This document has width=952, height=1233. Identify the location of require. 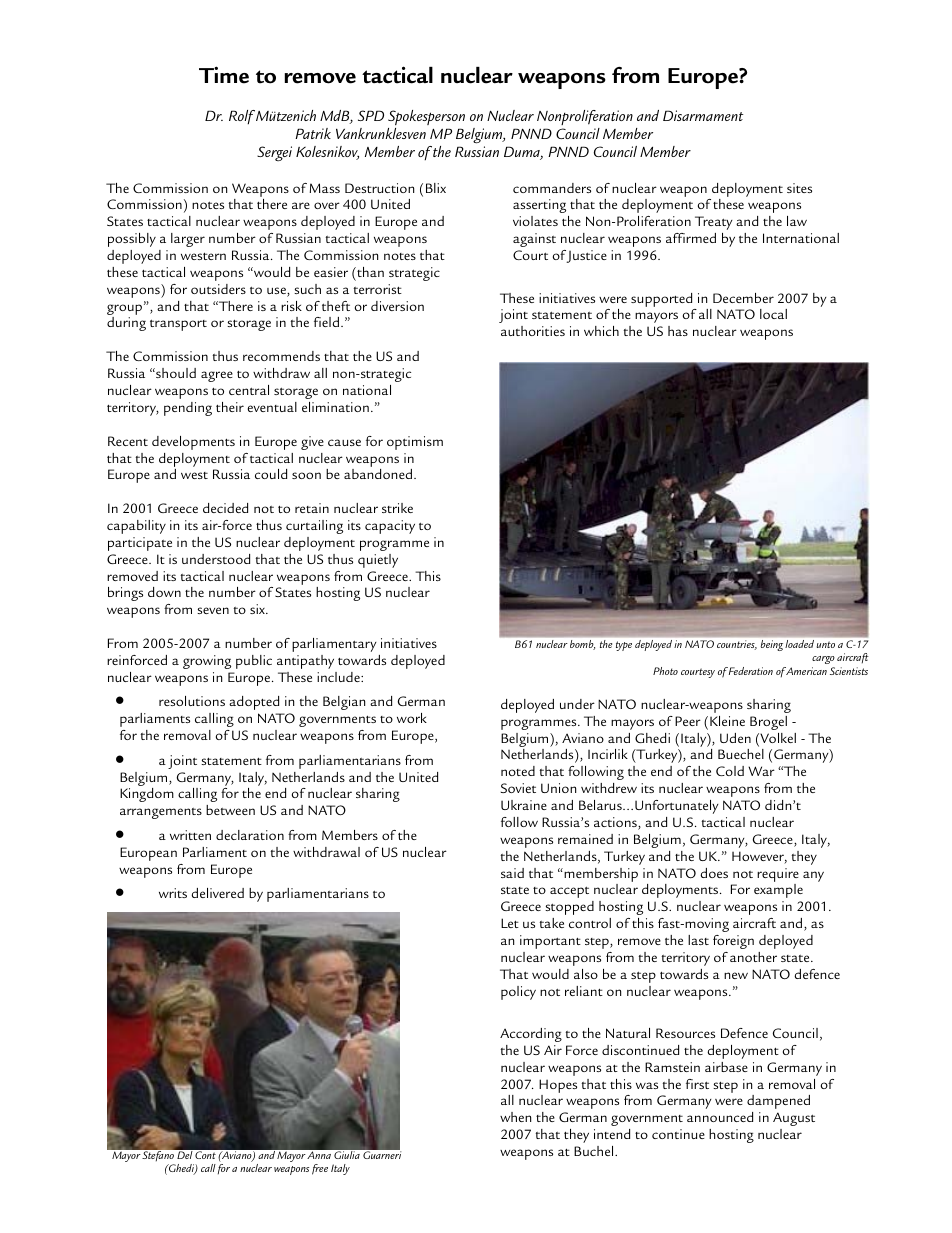
(778, 875).
